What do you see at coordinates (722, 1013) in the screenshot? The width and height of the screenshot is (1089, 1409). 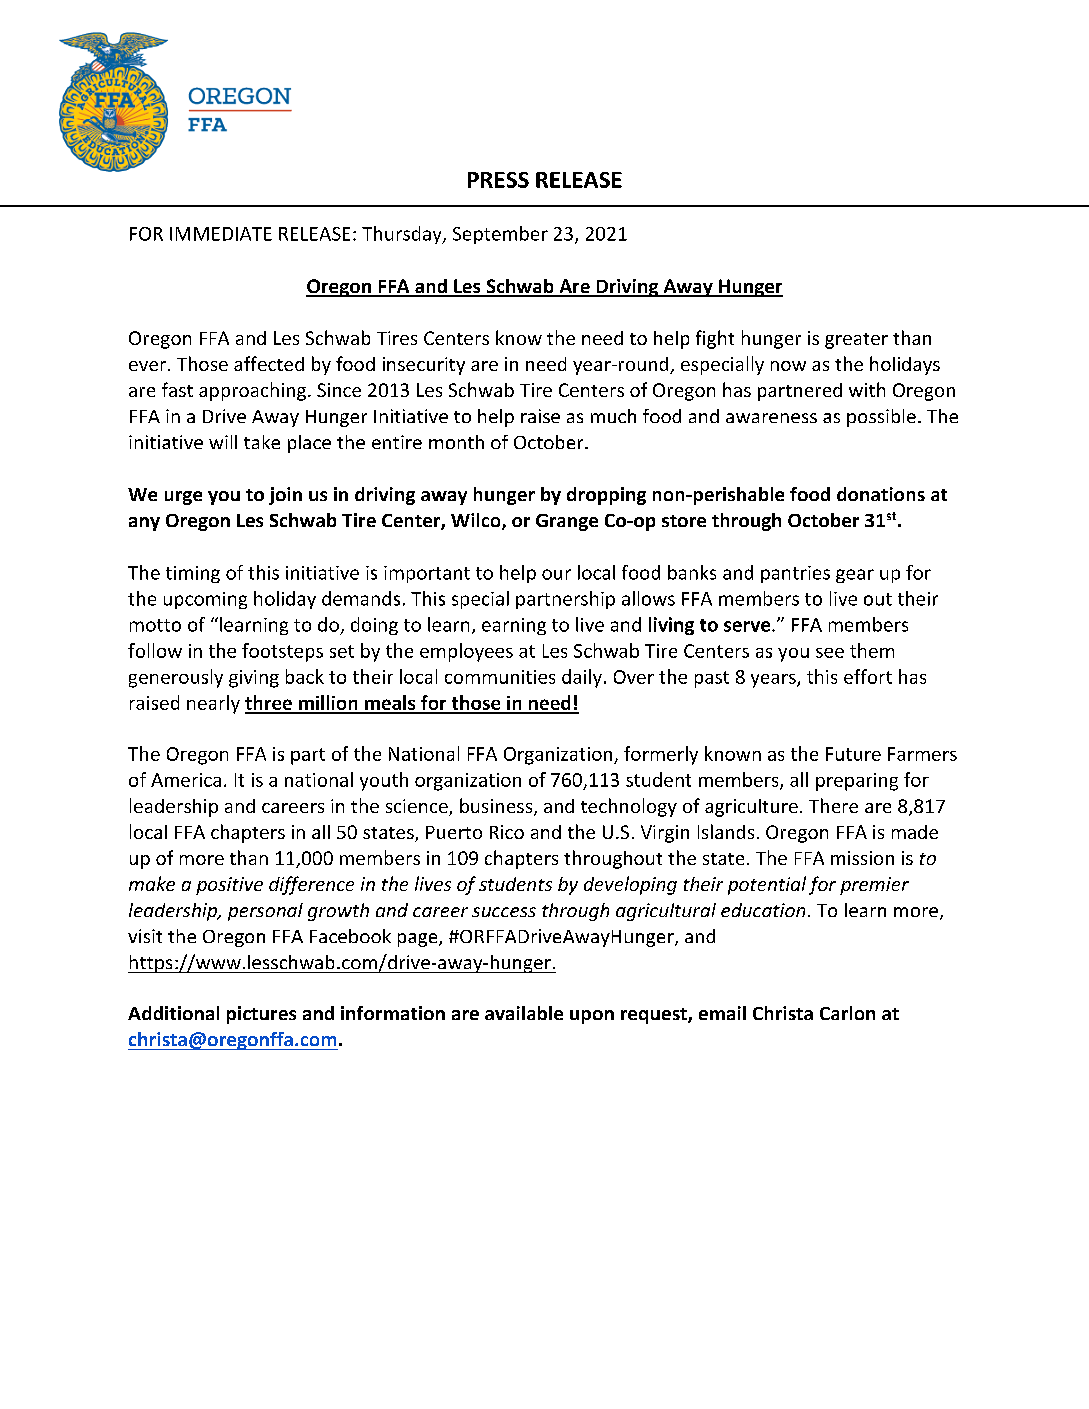 I see `email` at bounding box center [722, 1013].
